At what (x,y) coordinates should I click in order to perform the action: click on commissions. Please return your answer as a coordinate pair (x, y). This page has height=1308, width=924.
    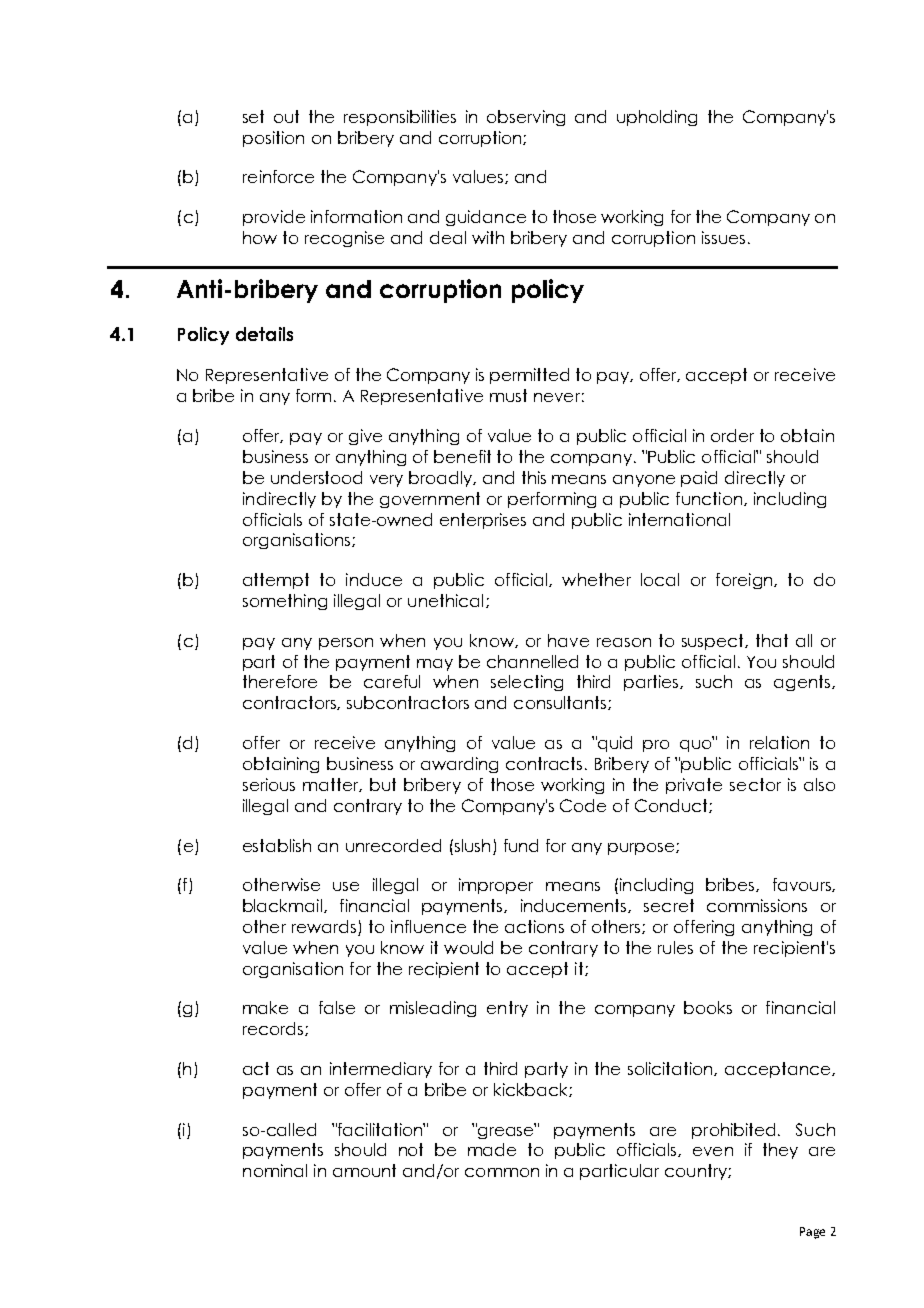
    Looking at the image, I should click on (757, 905).
